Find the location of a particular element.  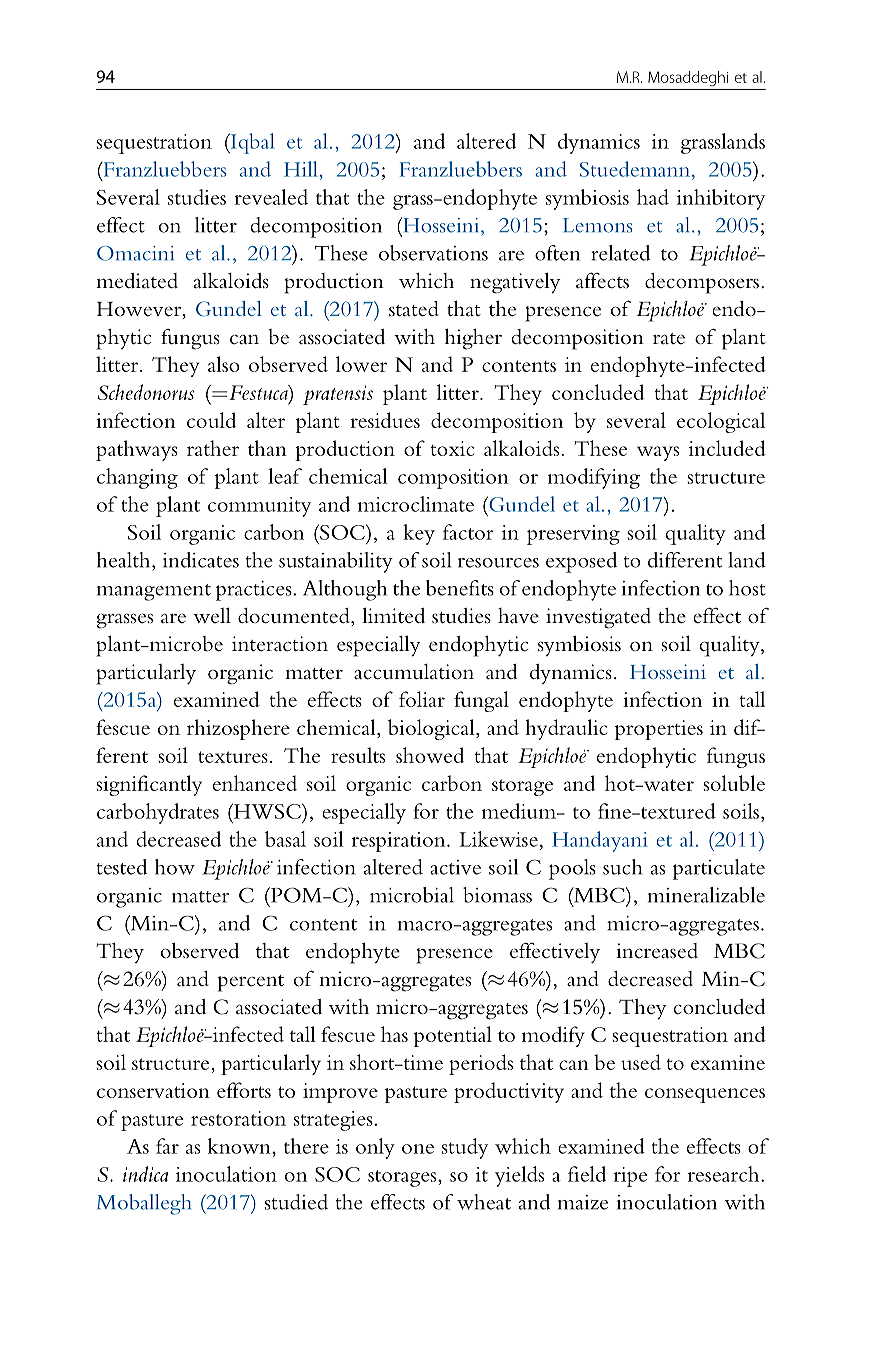

one is located at coordinates (418, 1149).
